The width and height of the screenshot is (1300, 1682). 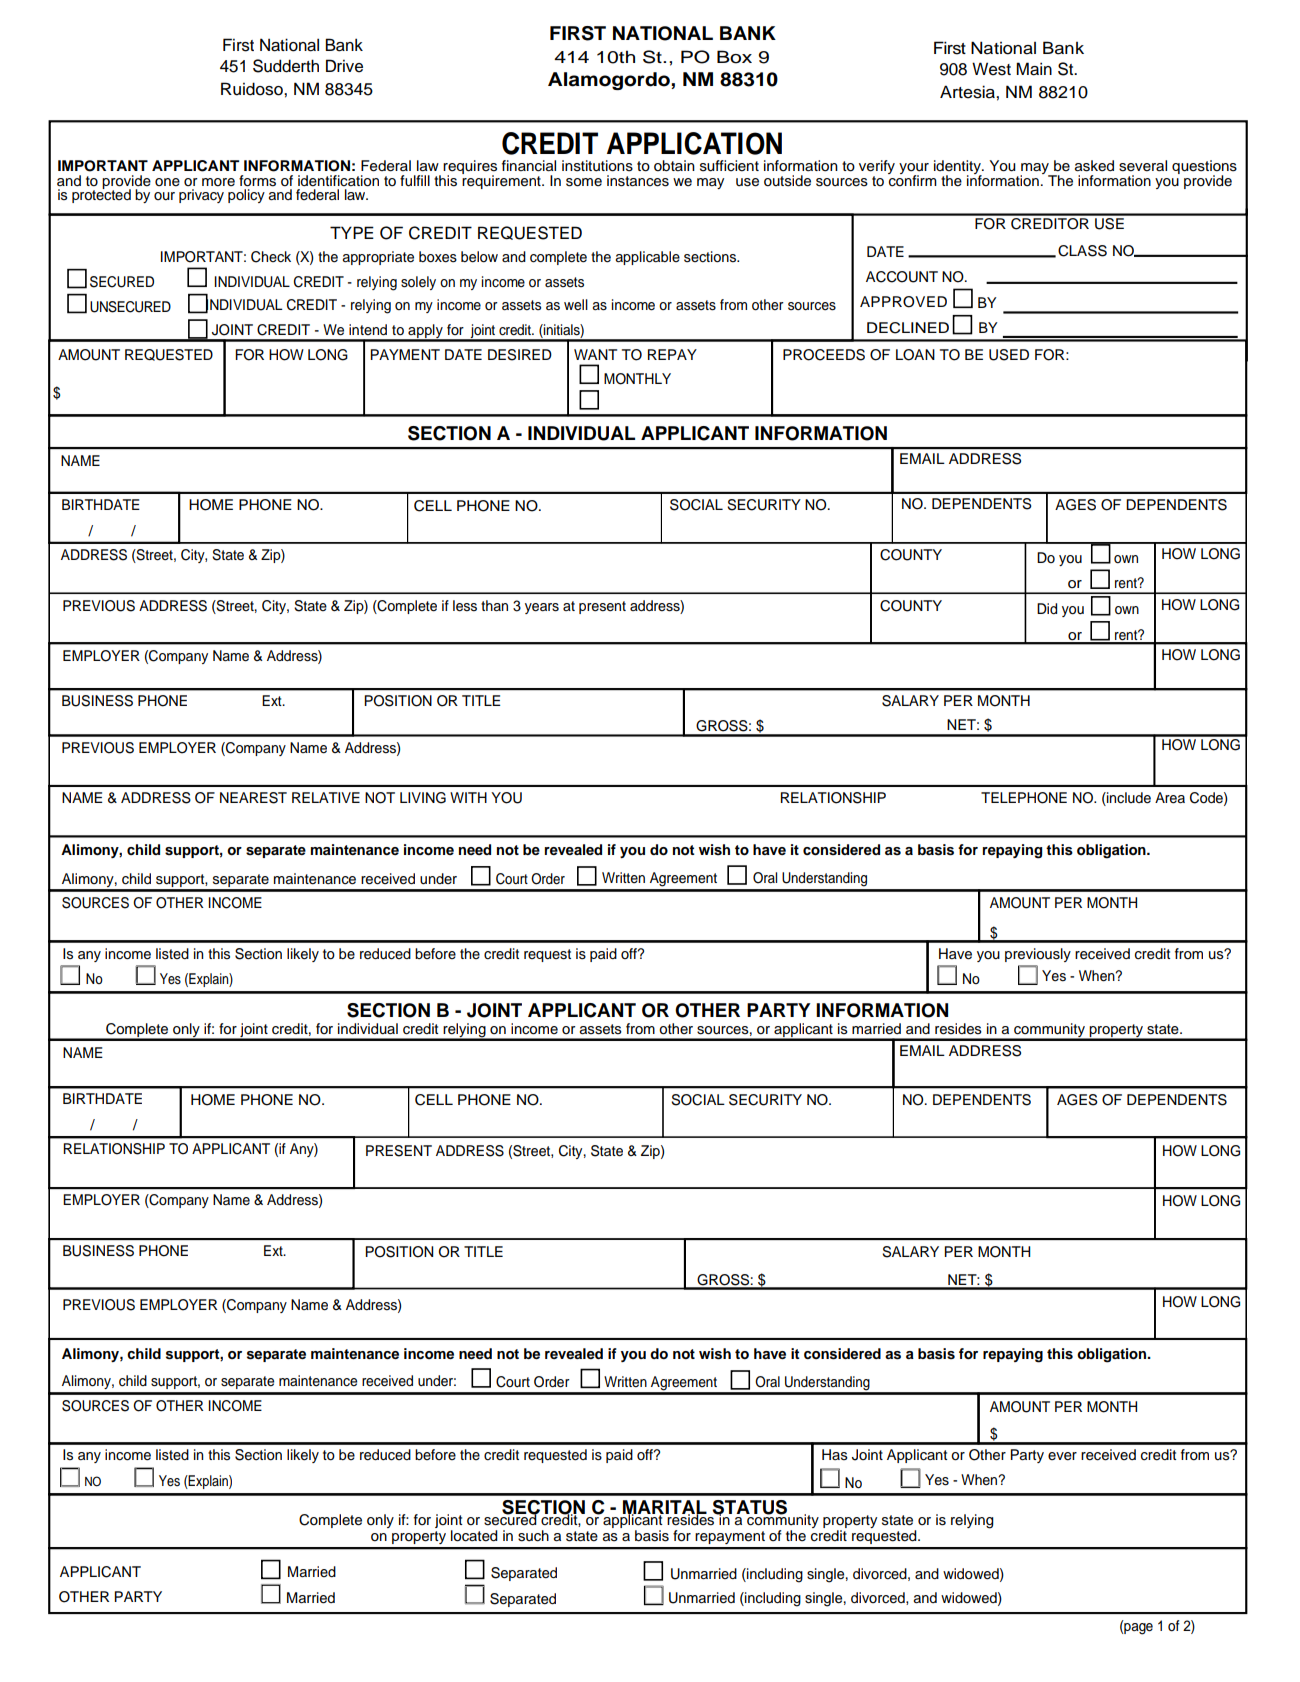 What do you see at coordinates (468, 797) in the screenshot?
I see `WITH` at bounding box center [468, 797].
